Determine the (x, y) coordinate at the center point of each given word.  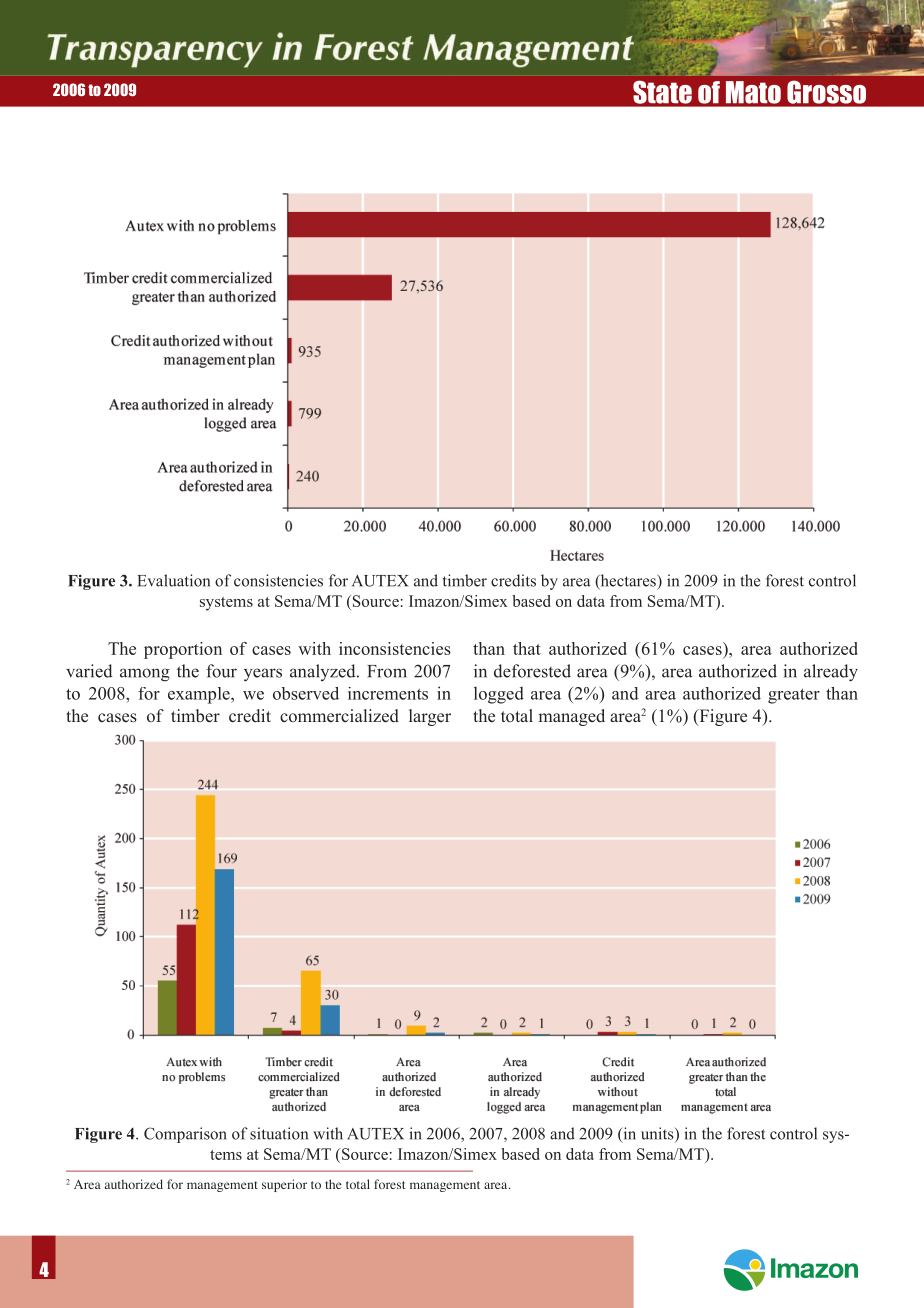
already (831, 673)
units (658, 1134)
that (527, 648)
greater (794, 696)
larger (430, 717)
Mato (753, 92)
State (662, 92)
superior (284, 1185)
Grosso (826, 92)
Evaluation (173, 580)
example (200, 695)
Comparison (185, 1135)
